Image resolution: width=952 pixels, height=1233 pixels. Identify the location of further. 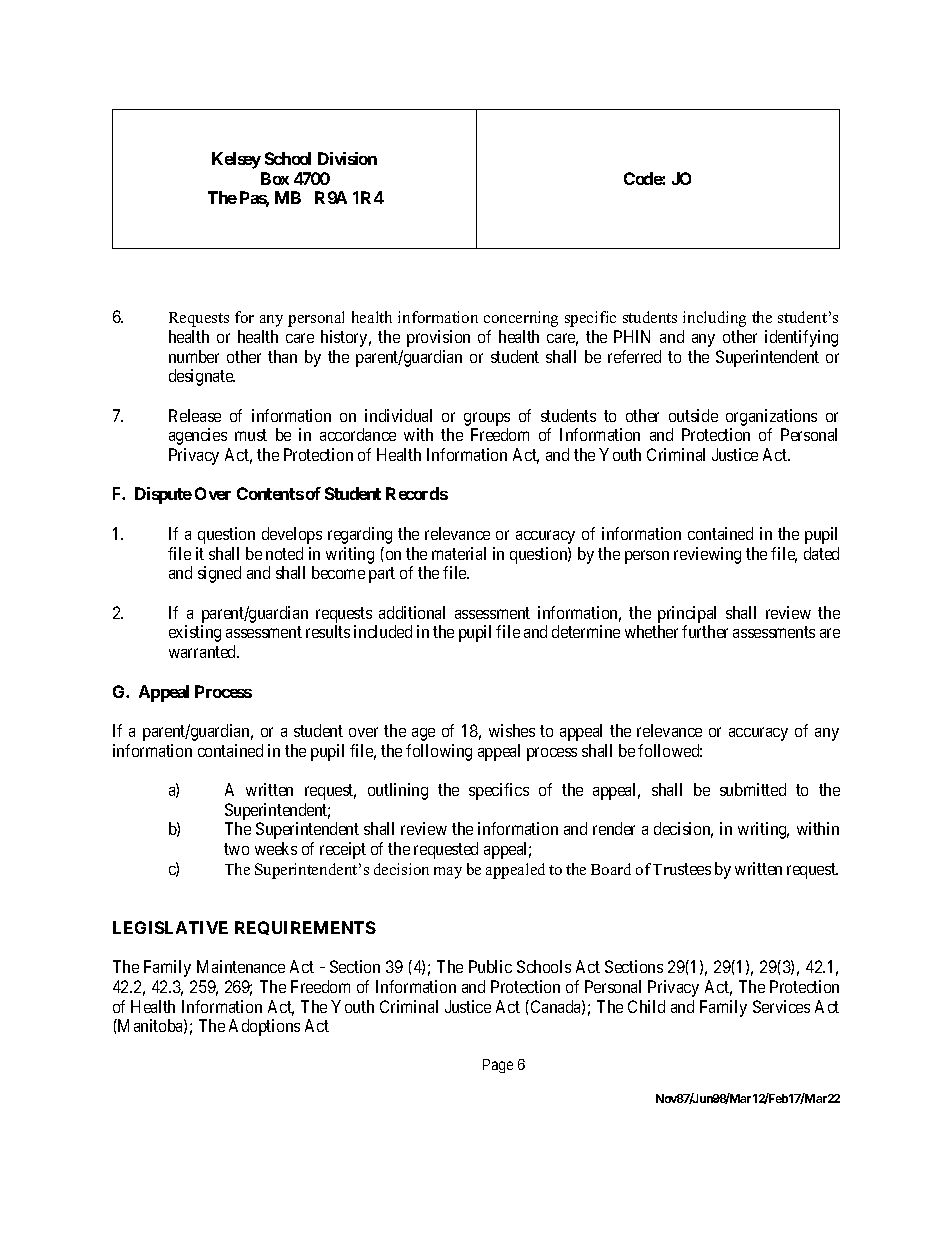
(705, 631).
